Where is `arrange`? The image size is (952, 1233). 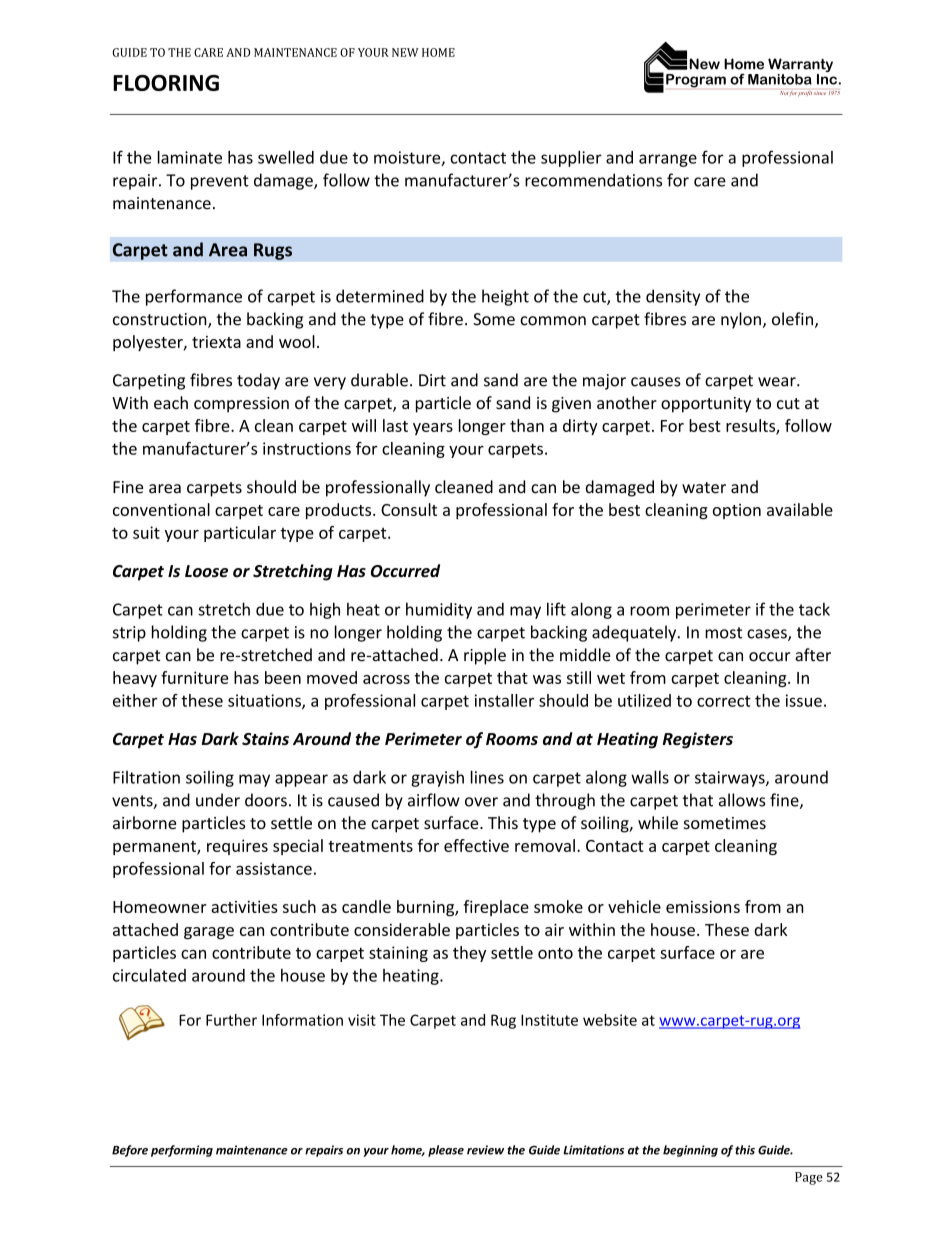
arrange is located at coordinates (668, 160).
